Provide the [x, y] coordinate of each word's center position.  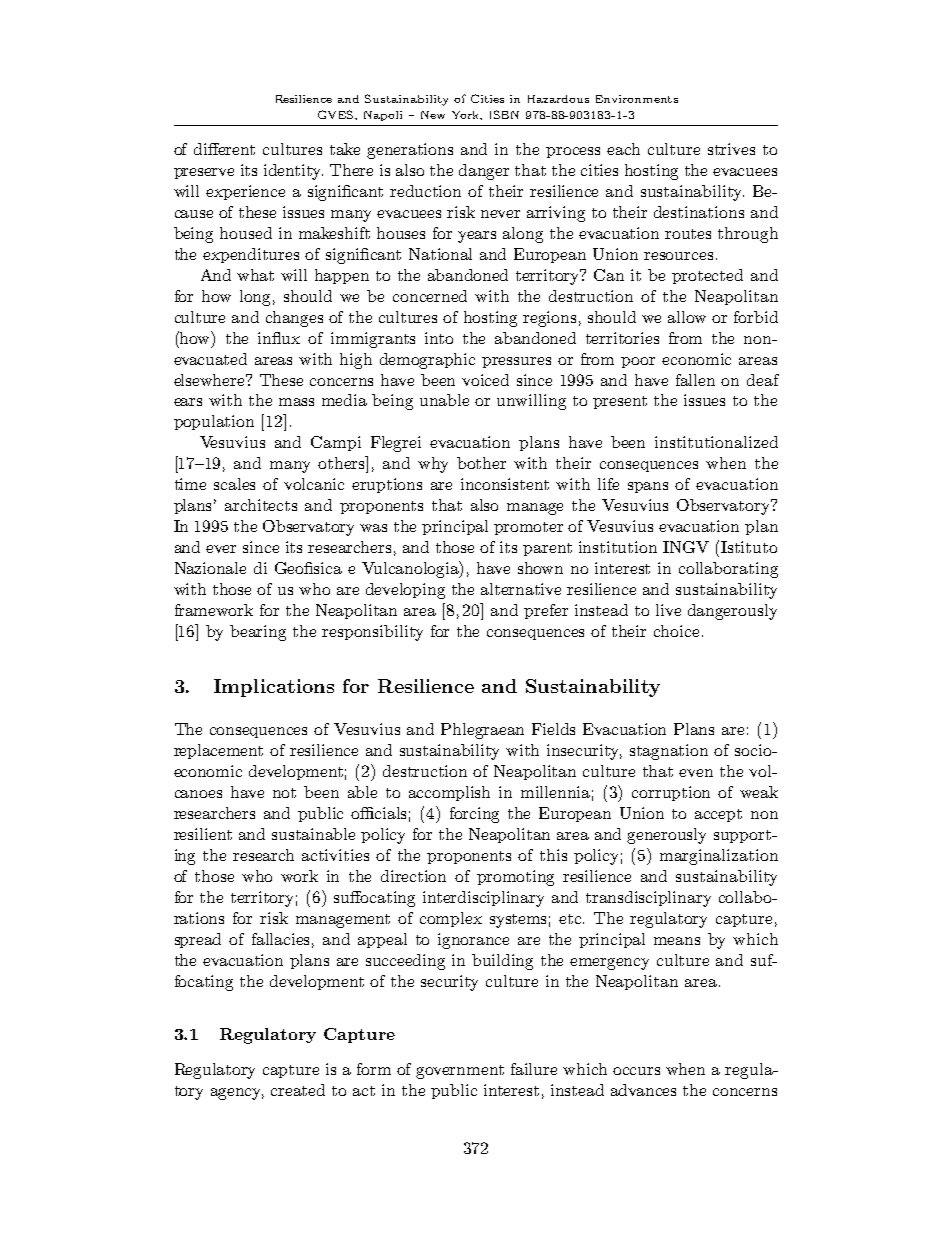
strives [731, 149]
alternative [521, 589]
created [298, 1090]
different [224, 149]
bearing [258, 633]
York [467, 115]
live [668, 610]
